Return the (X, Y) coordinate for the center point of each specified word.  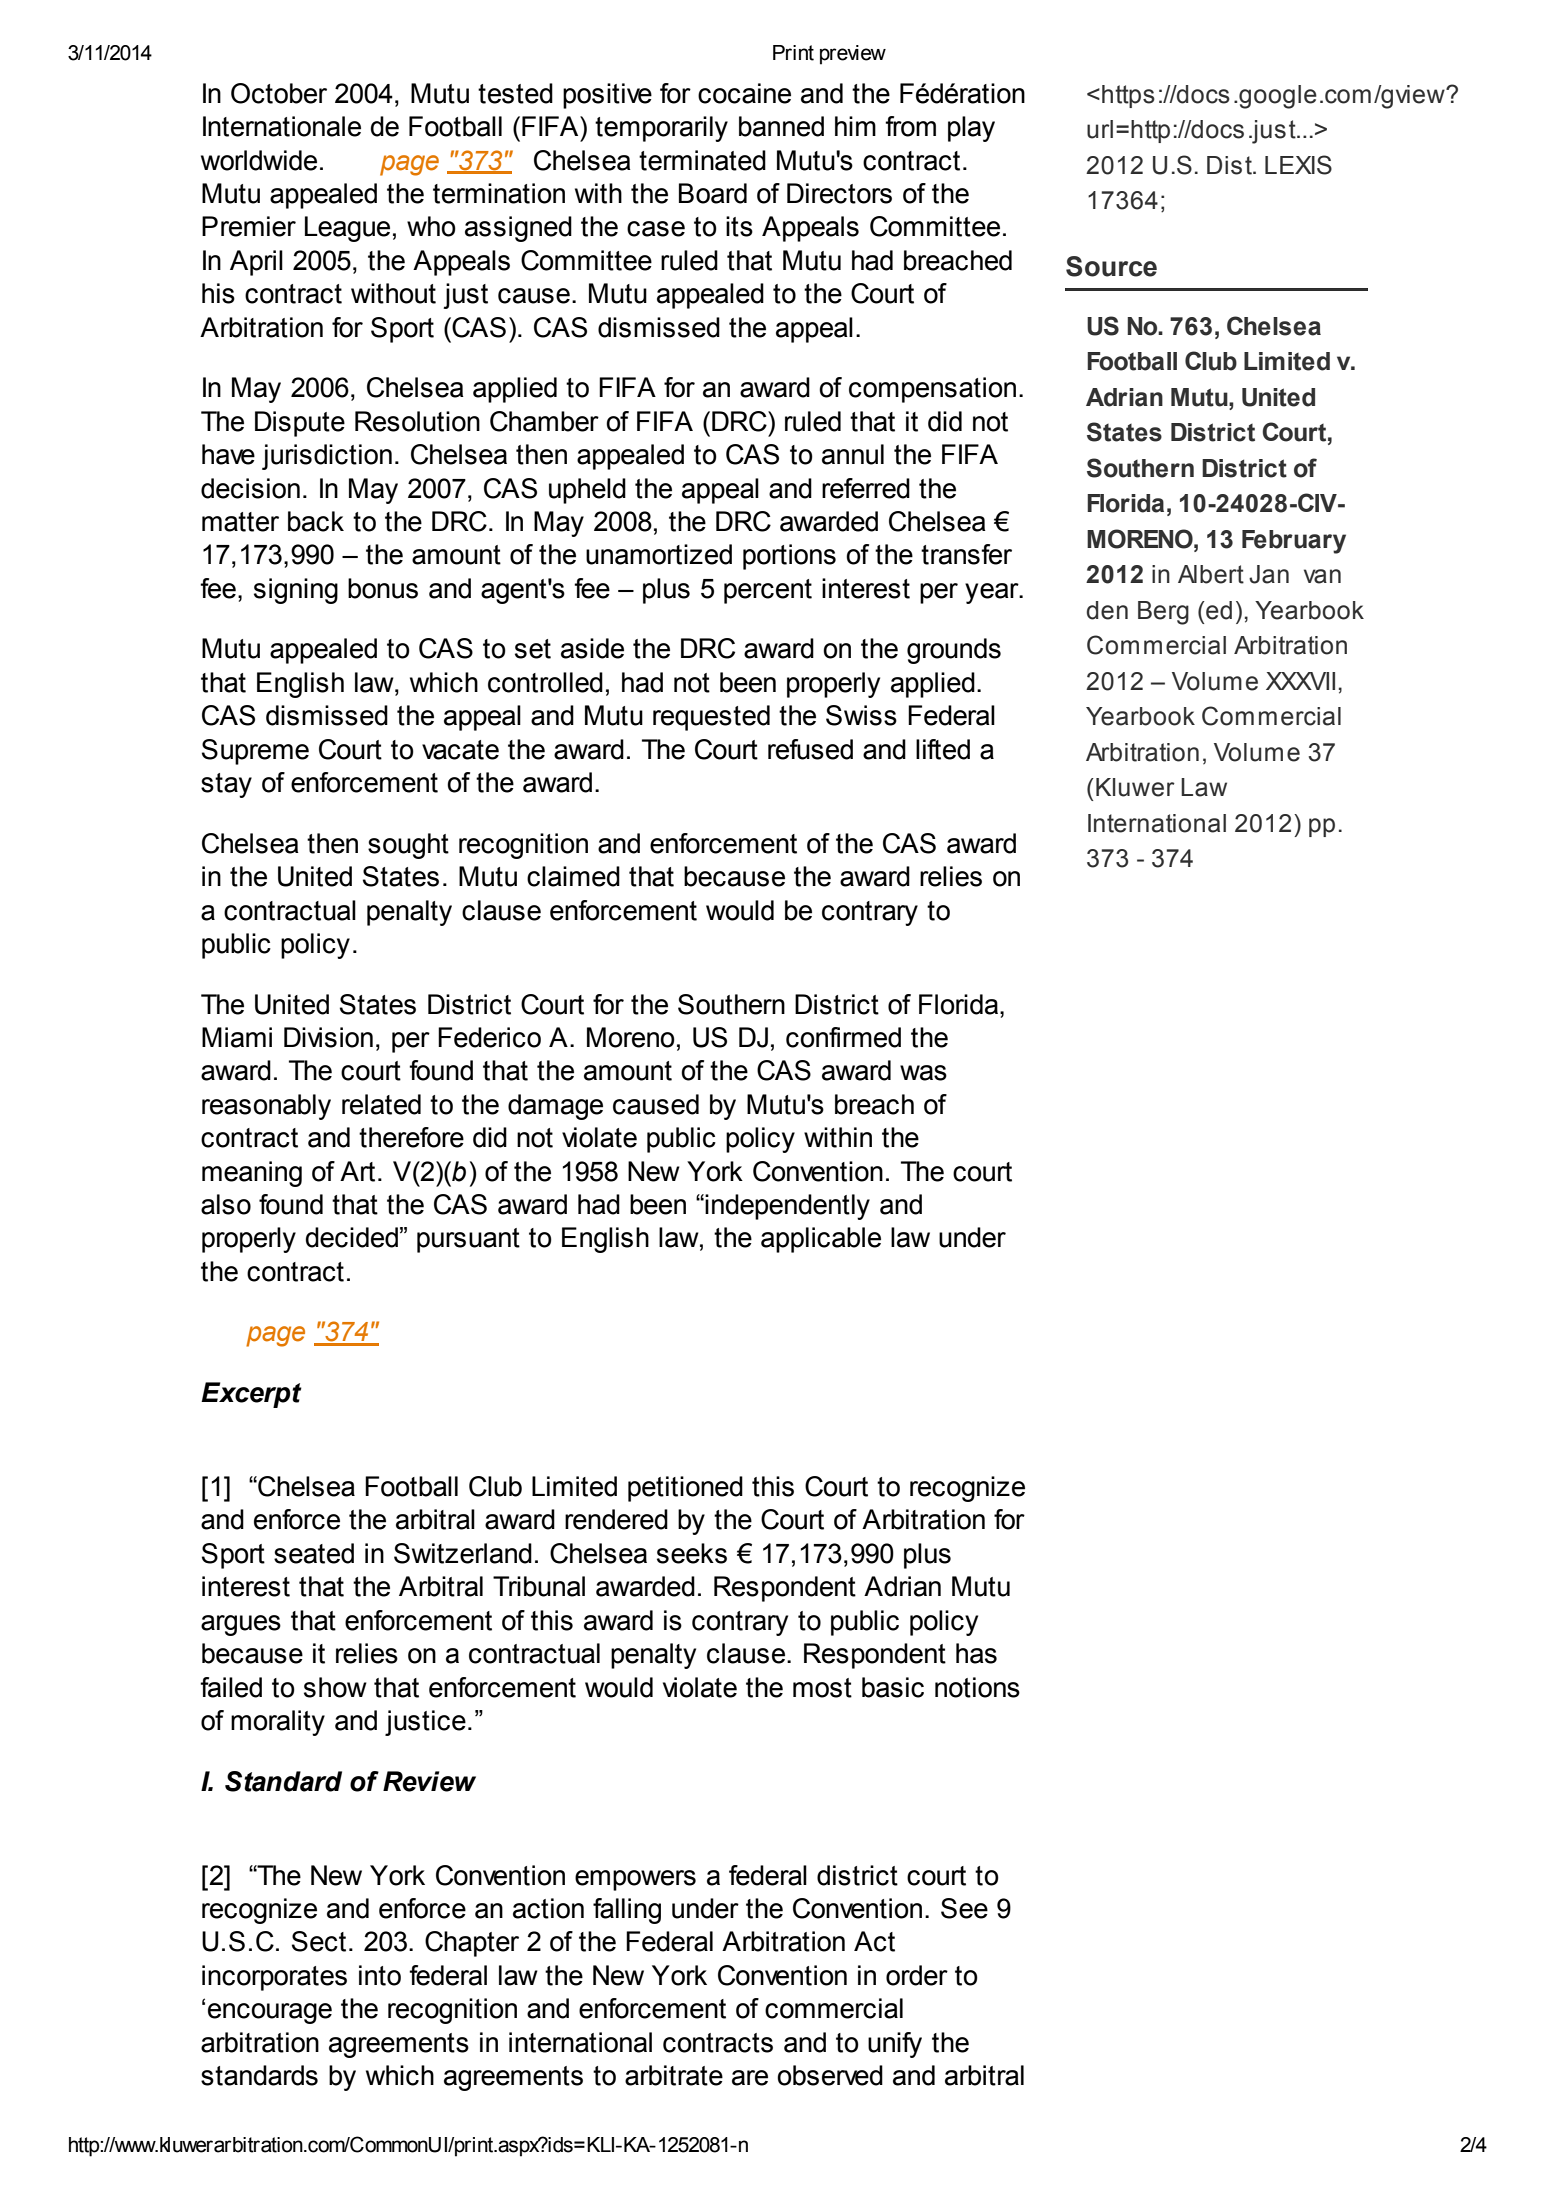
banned (781, 126)
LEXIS (1298, 165)
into (380, 1975)
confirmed (843, 1037)
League (347, 229)
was (923, 1073)
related (381, 1104)
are (750, 2078)
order (917, 1975)
